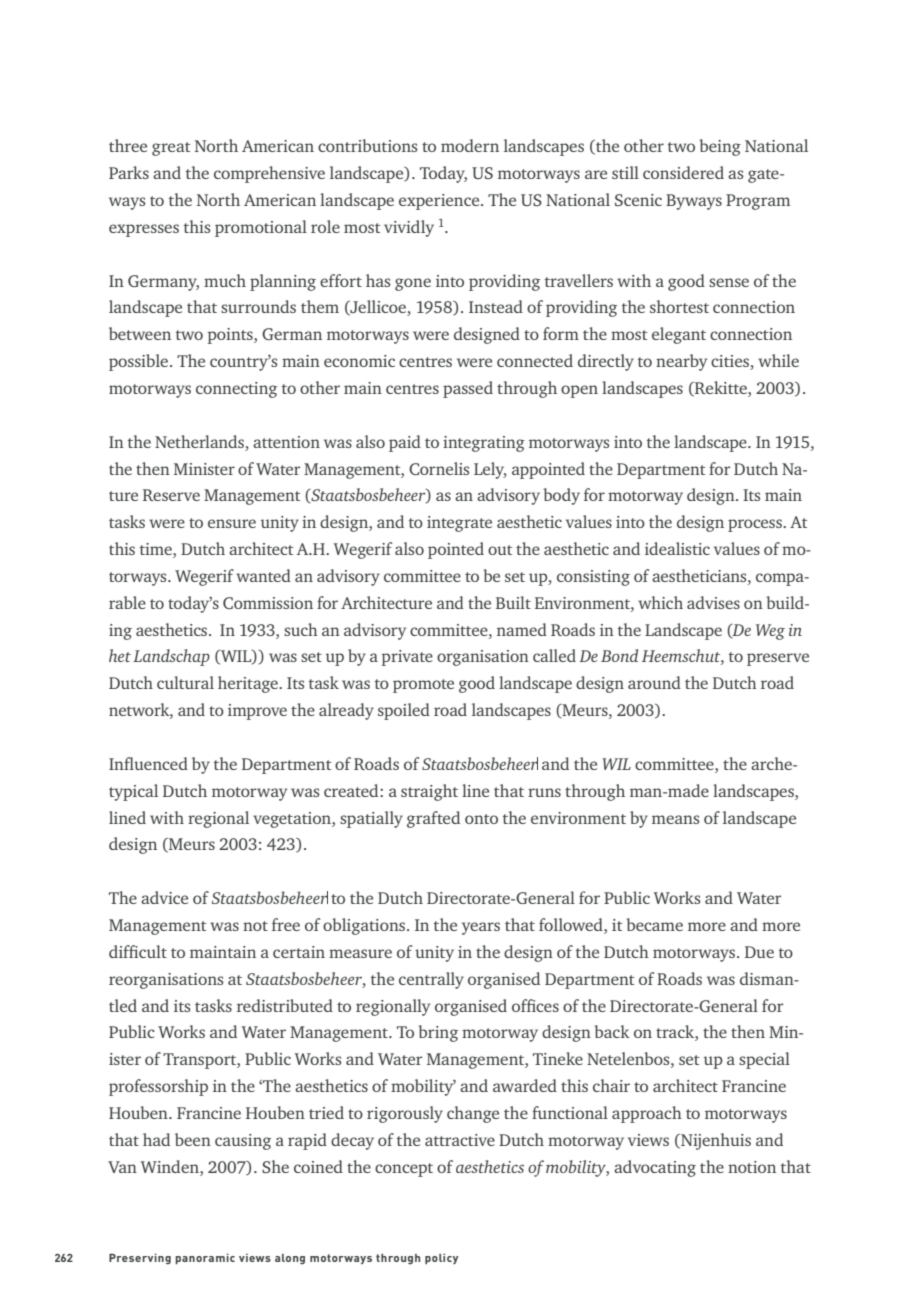 The height and width of the image is (1305, 924). I want to click on connecting, so click(236, 390).
